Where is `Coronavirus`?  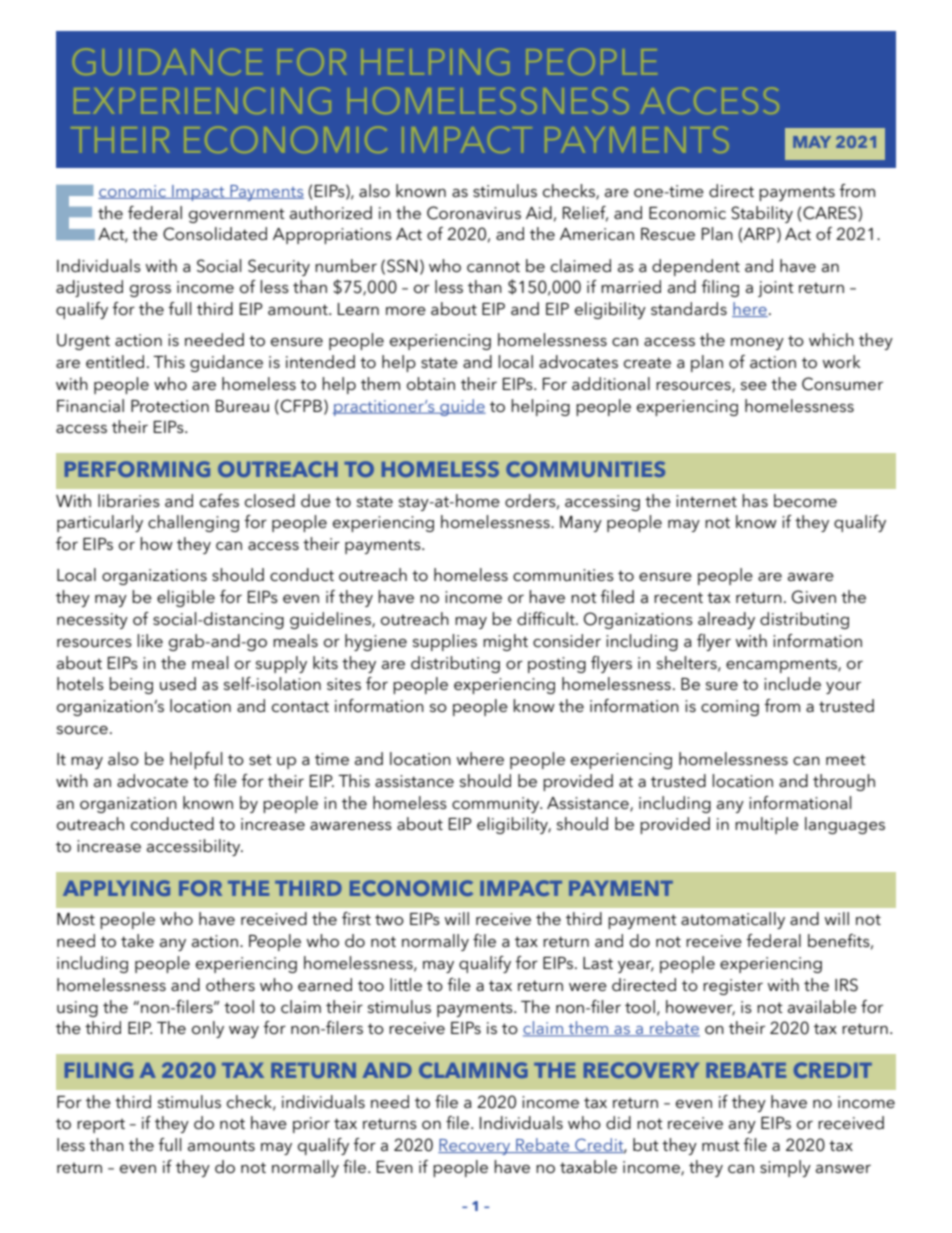
Coronavirus is located at coordinates (474, 213).
